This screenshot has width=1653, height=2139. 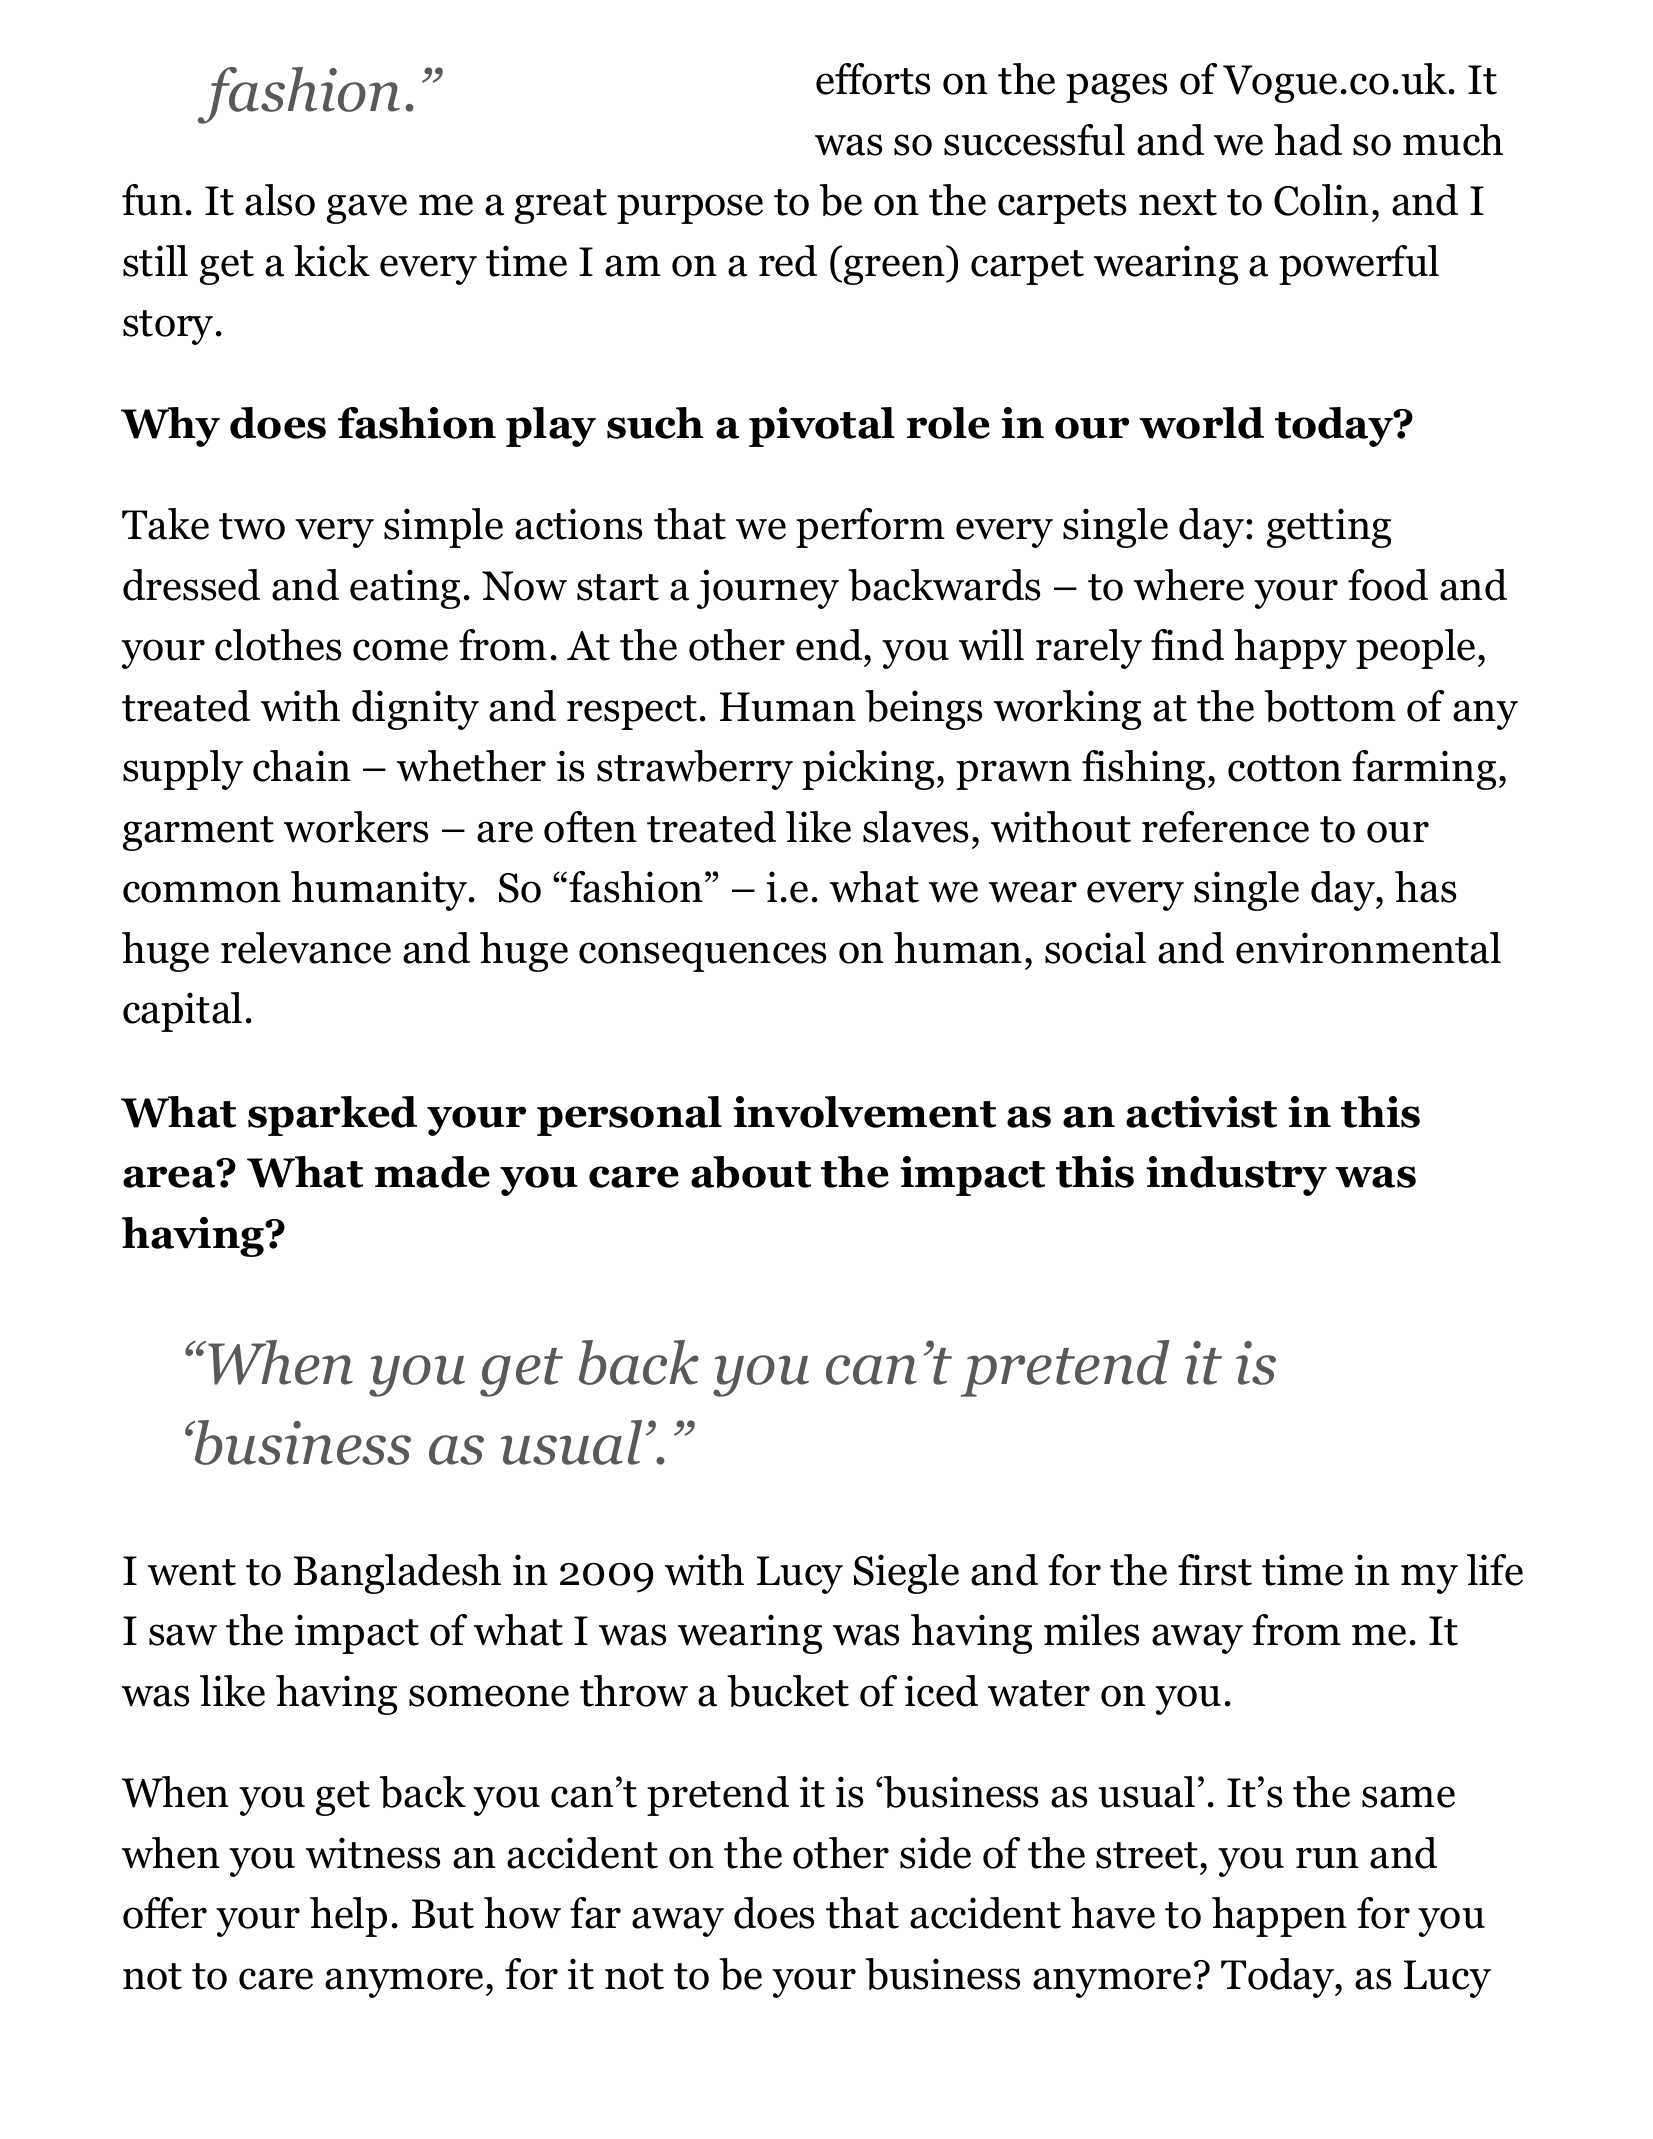 I want to click on side, so click(x=935, y=1853).
